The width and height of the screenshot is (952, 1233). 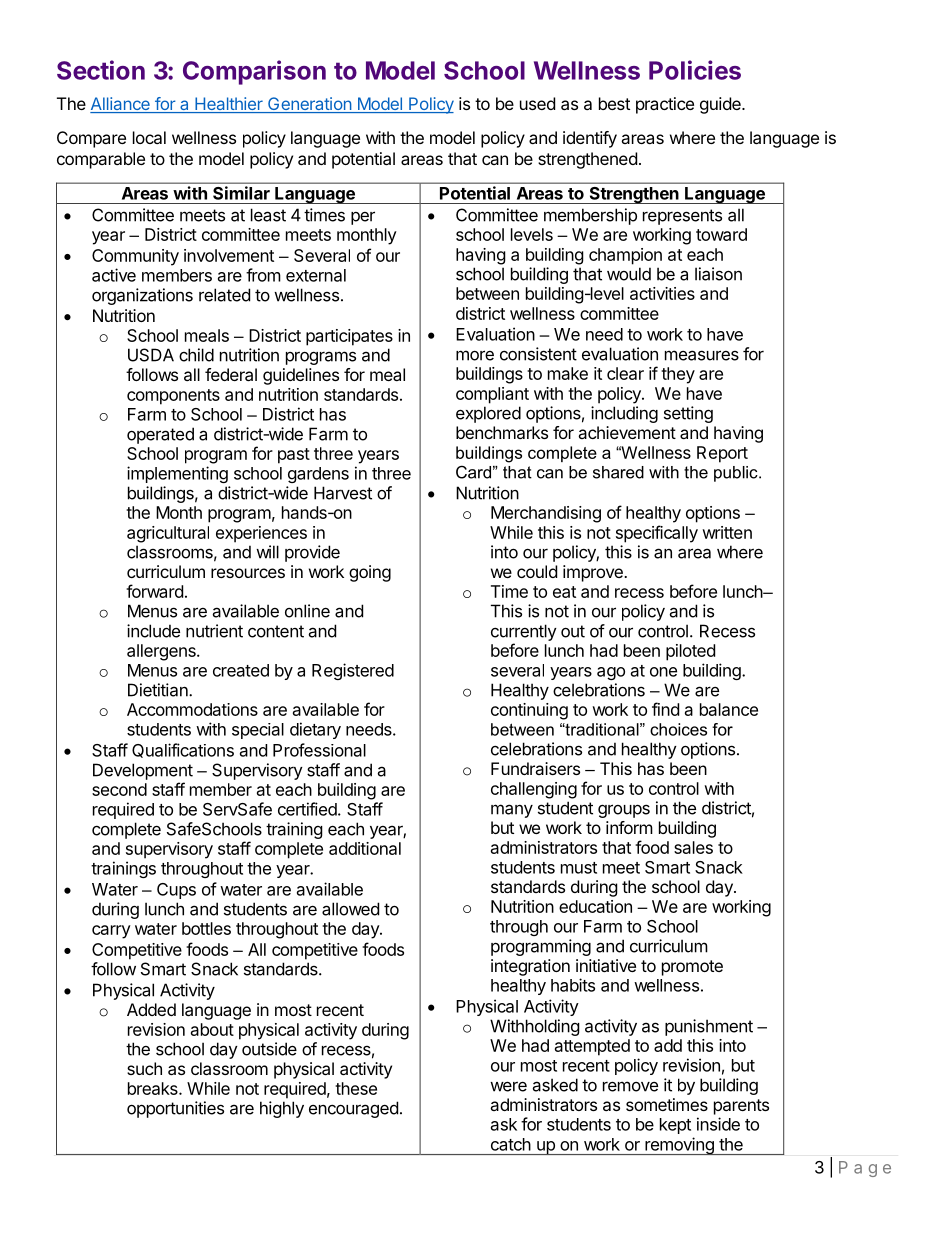 I want to click on practice, so click(x=665, y=105).
